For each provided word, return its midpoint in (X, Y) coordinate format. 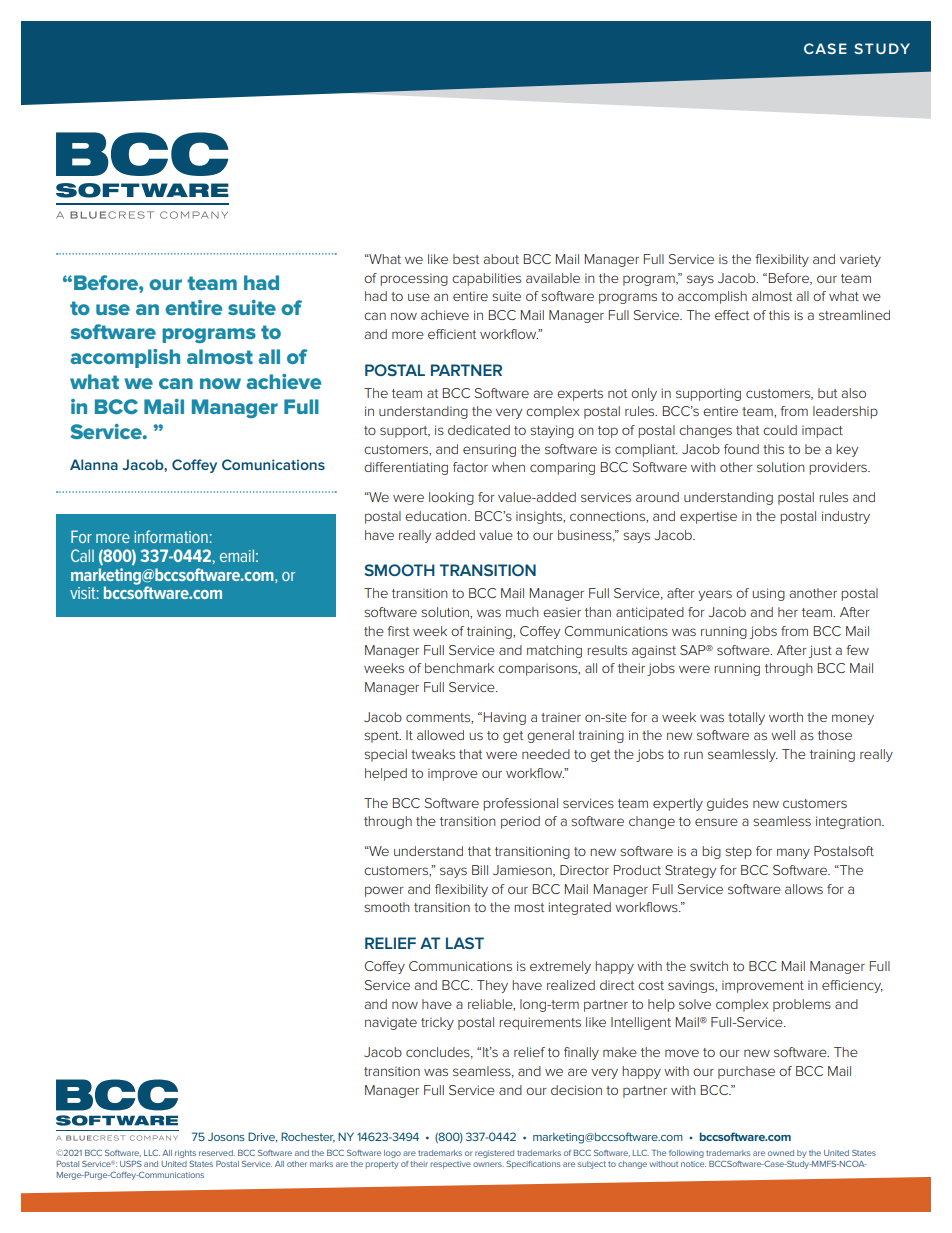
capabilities (486, 279)
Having (505, 718)
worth (786, 717)
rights (185, 1154)
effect (732, 315)
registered (494, 1154)
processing (414, 279)
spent (382, 737)
